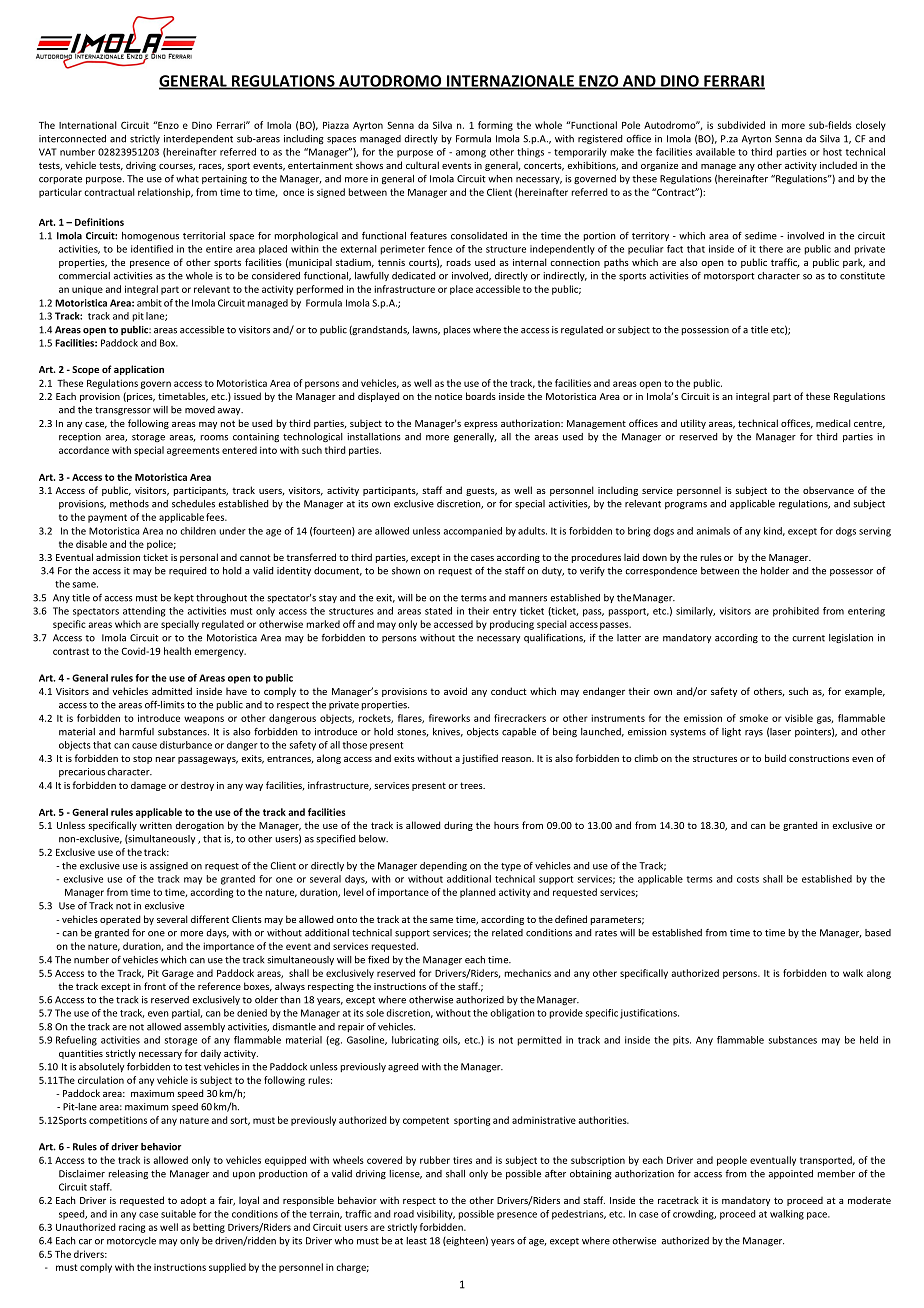 This screenshot has height=1308, width=924. Describe the element at coordinates (471, 154) in the screenshot. I see `among` at that location.
